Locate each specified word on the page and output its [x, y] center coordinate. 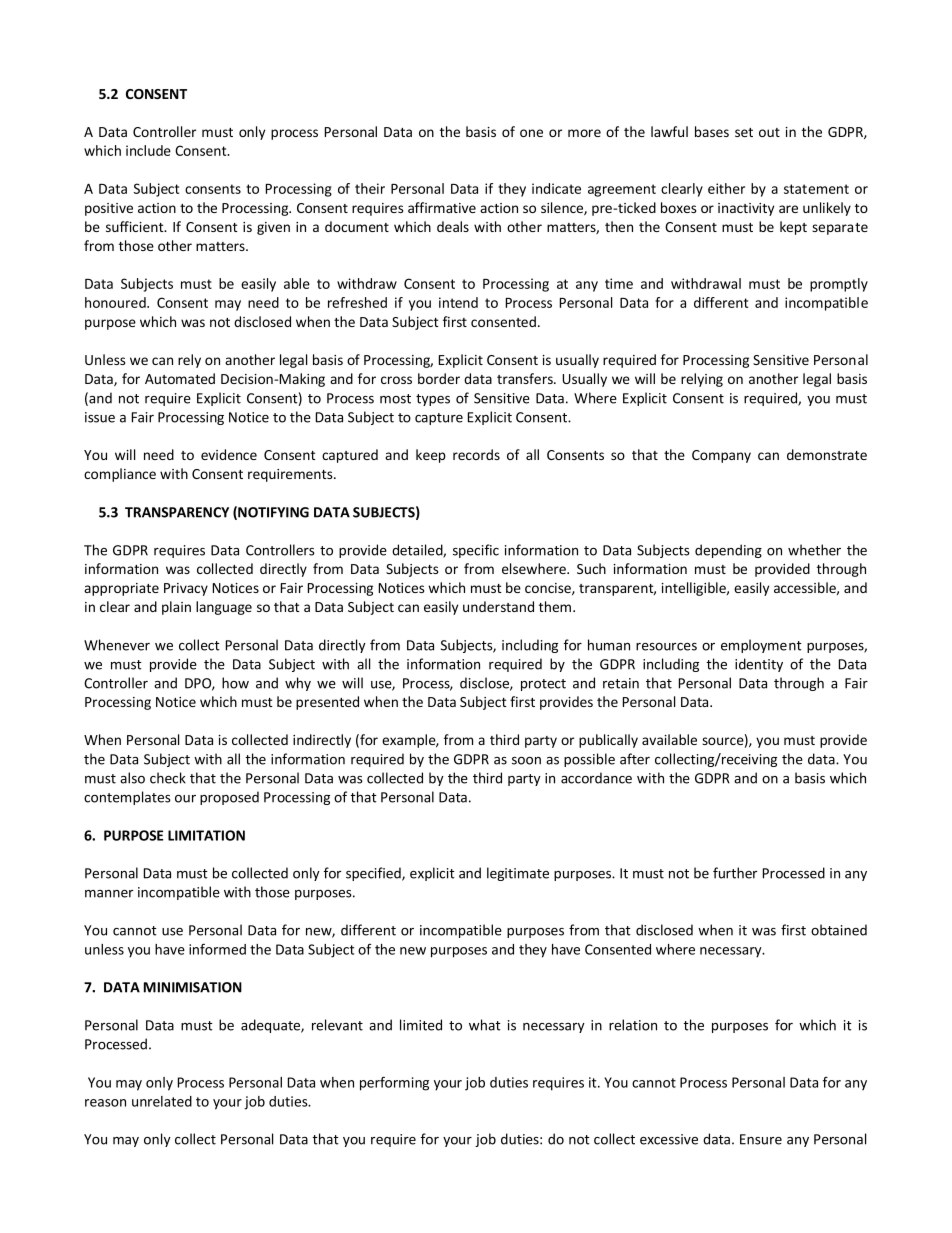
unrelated [162, 1101]
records [476, 454]
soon [526, 761]
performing [394, 1083]
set [744, 132]
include [148, 150]
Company [721, 456]
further [735, 873]
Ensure [761, 1139]
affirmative [442, 207]
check [168, 778]
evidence [229, 454]
